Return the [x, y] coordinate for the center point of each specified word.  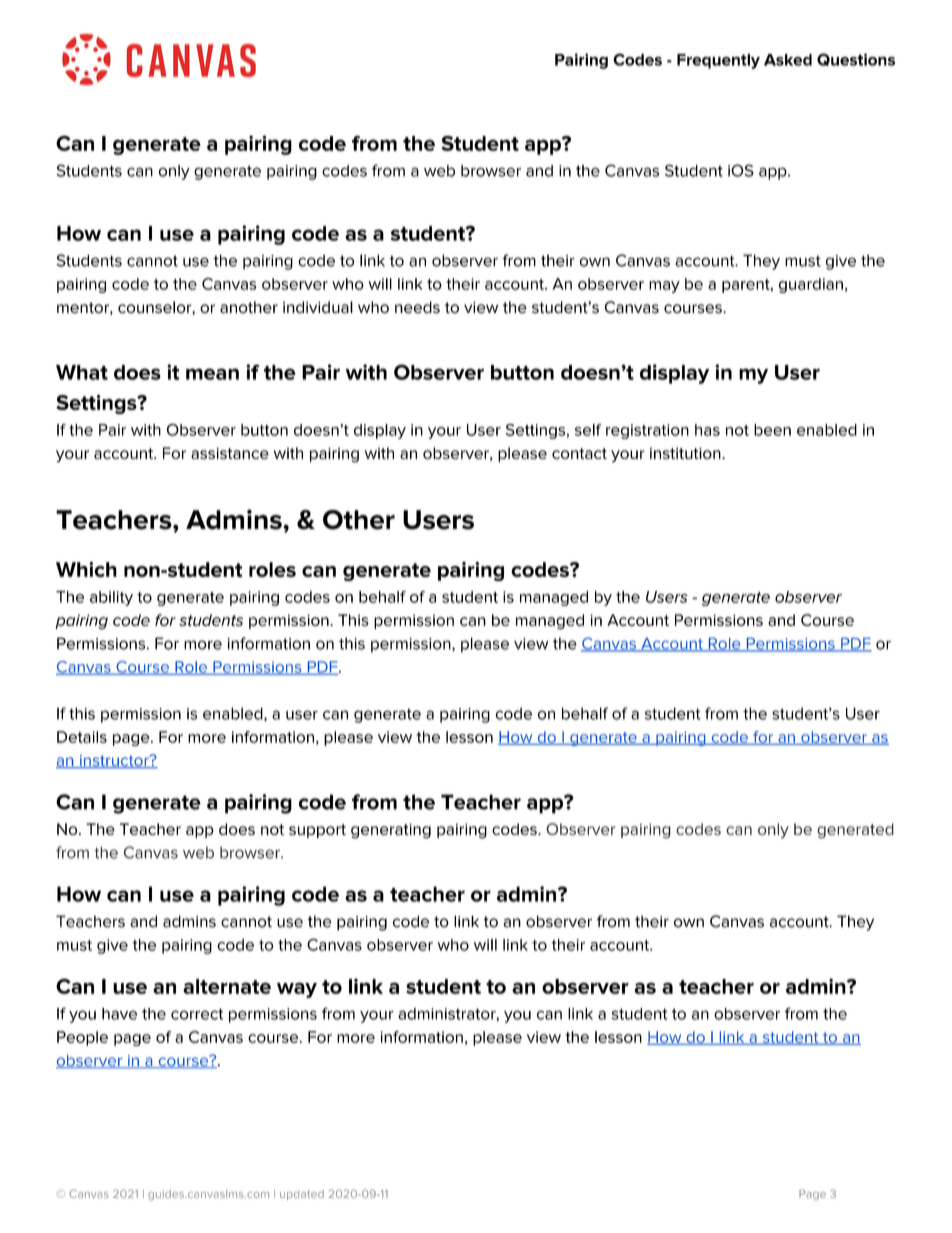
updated [302, 1195]
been [772, 430]
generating [391, 831]
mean [212, 374]
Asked [788, 60]
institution [686, 453]
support [317, 831]
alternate [227, 986]
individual [318, 307]
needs [417, 307]
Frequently [718, 61]
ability [111, 598]
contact [579, 453]
